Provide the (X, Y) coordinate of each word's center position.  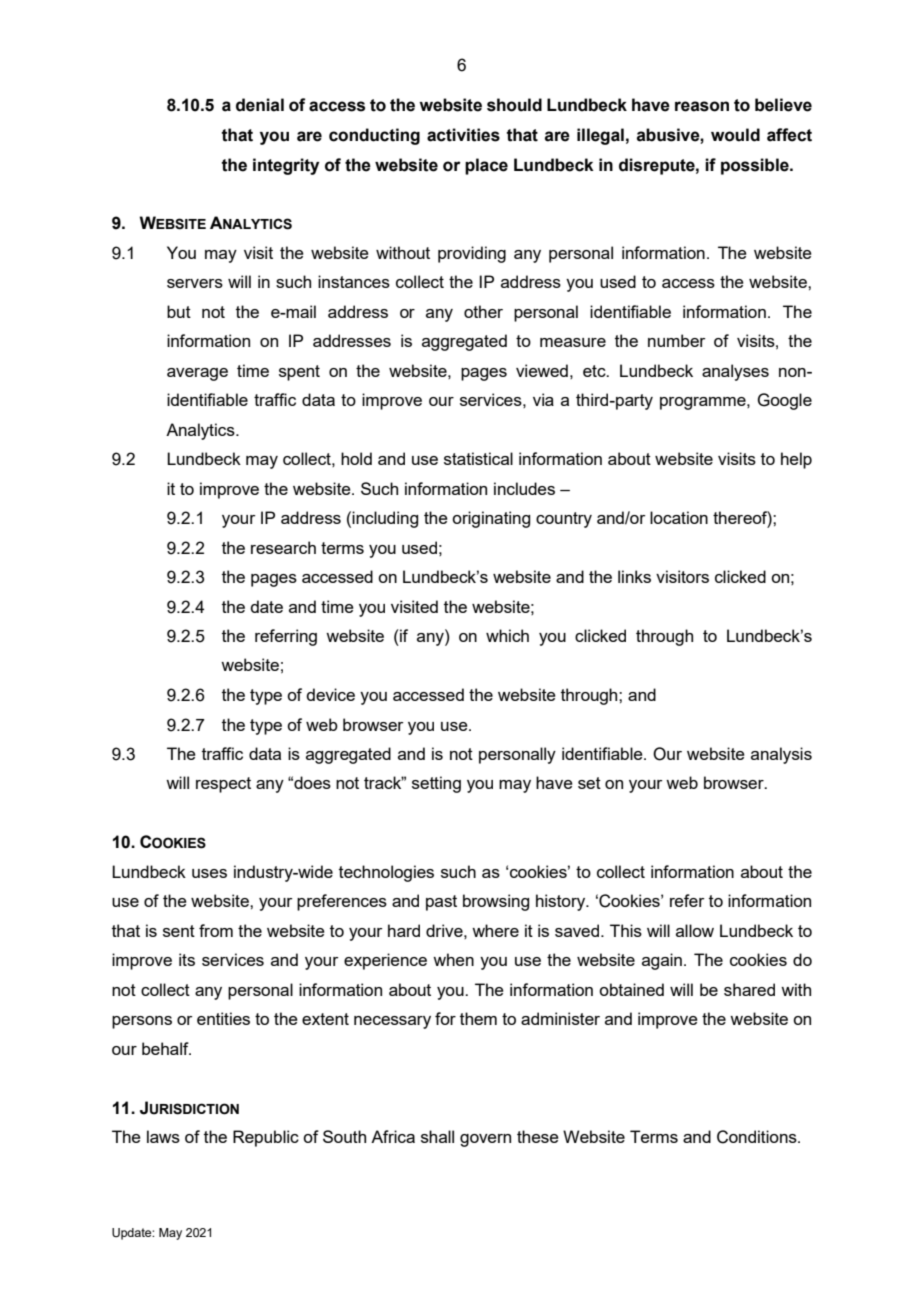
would (735, 135)
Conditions (758, 1137)
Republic (266, 1138)
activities (463, 135)
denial (260, 105)
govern (485, 1140)
